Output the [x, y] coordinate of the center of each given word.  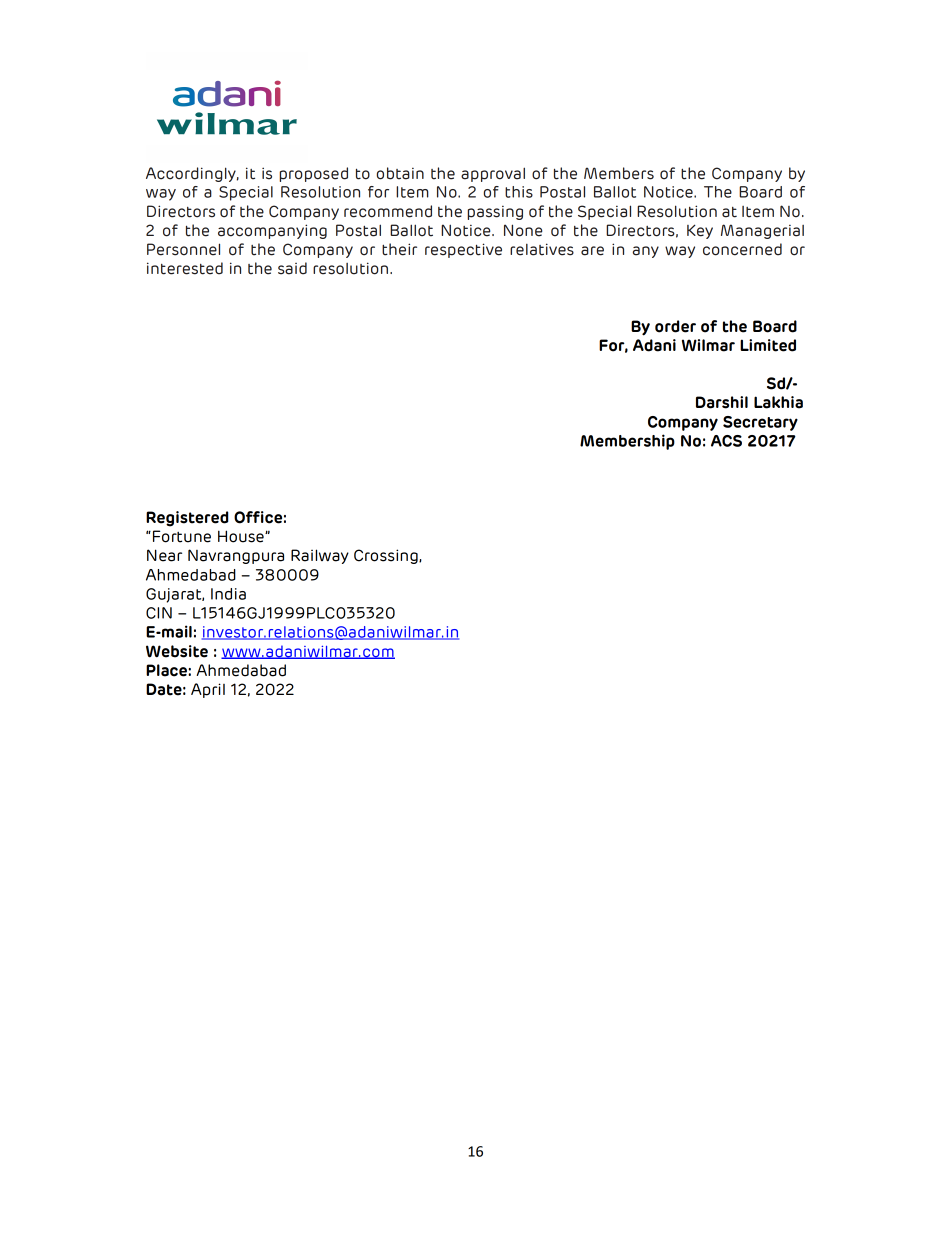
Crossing [387, 556]
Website [177, 651]
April [208, 690]
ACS [726, 441]
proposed [313, 174]
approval [493, 174]
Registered [187, 519]
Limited [768, 345]
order [675, 326]
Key [700, 231]
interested [185, 268]
